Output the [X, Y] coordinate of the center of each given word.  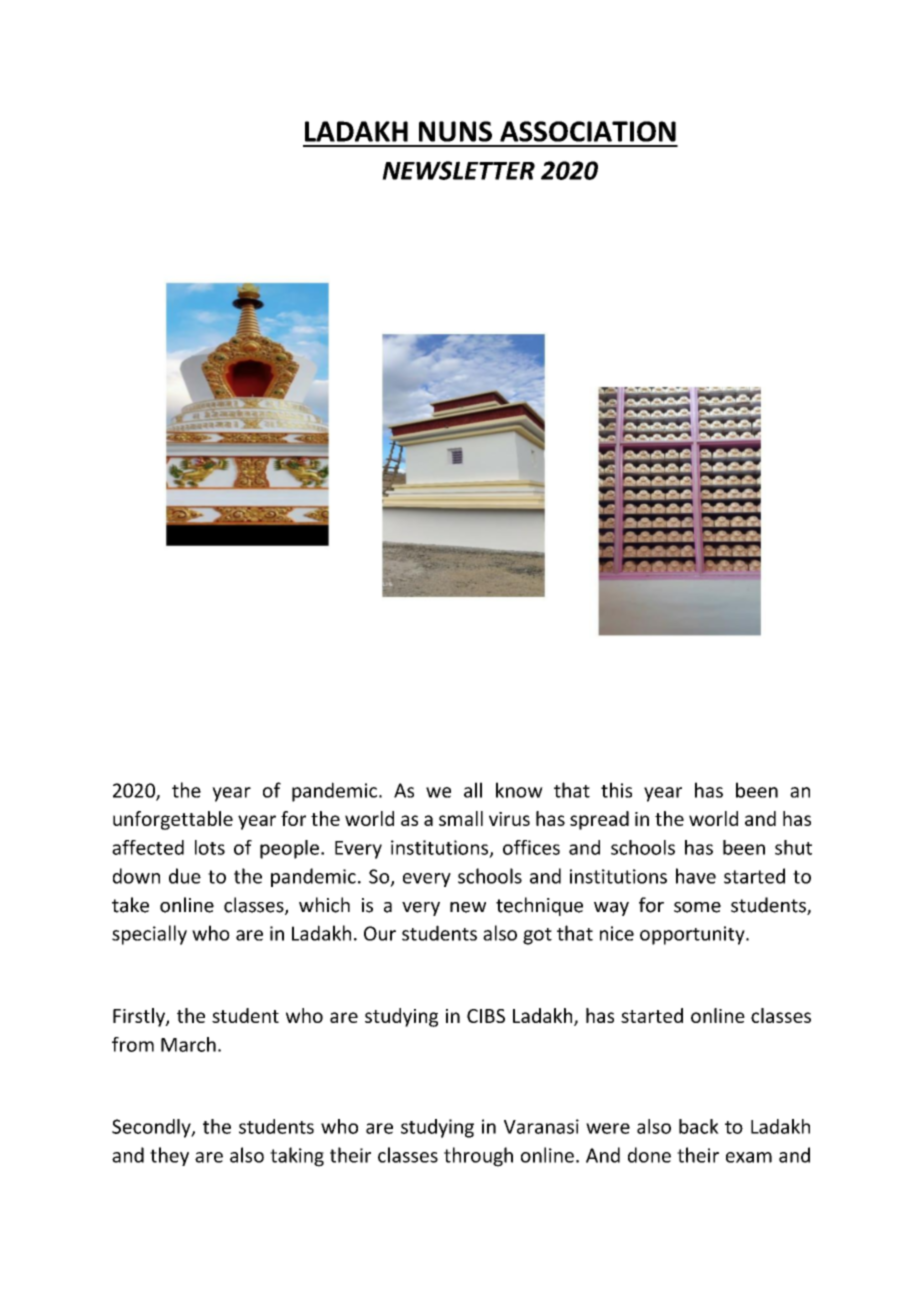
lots [210, 847]
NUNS [455, 131]
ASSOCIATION [588, 131]
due [185, 876]
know [519, 790]
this [616, 790]
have [696, 876]
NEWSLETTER [458, 170]
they [169, 1156]
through [478, 1157]
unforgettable [173, 820]
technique [539, 906]
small [461, 818]
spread [599, 820]
